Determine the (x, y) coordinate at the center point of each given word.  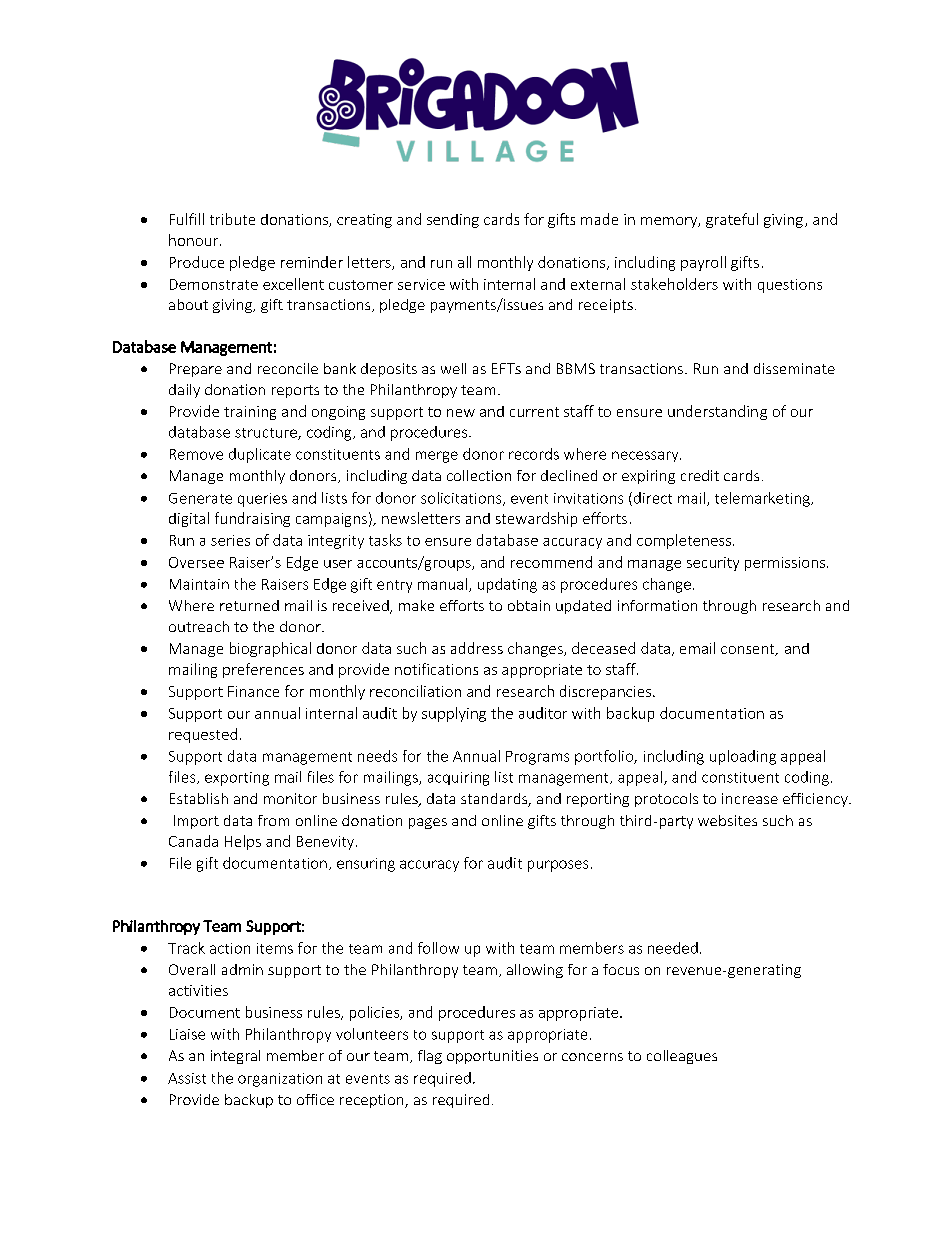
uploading (743, 757)
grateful (732, 220)
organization (280, 1080)
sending (453, 221)
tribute (232, 219)
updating (507, 585)
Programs (537, 758)
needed (673, 948)
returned (249, 605)
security (713, 564)
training (250, 413)
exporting (237, 779)
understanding (717, 412)
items (275, 948)
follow (438, 948)
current (534, 412)
